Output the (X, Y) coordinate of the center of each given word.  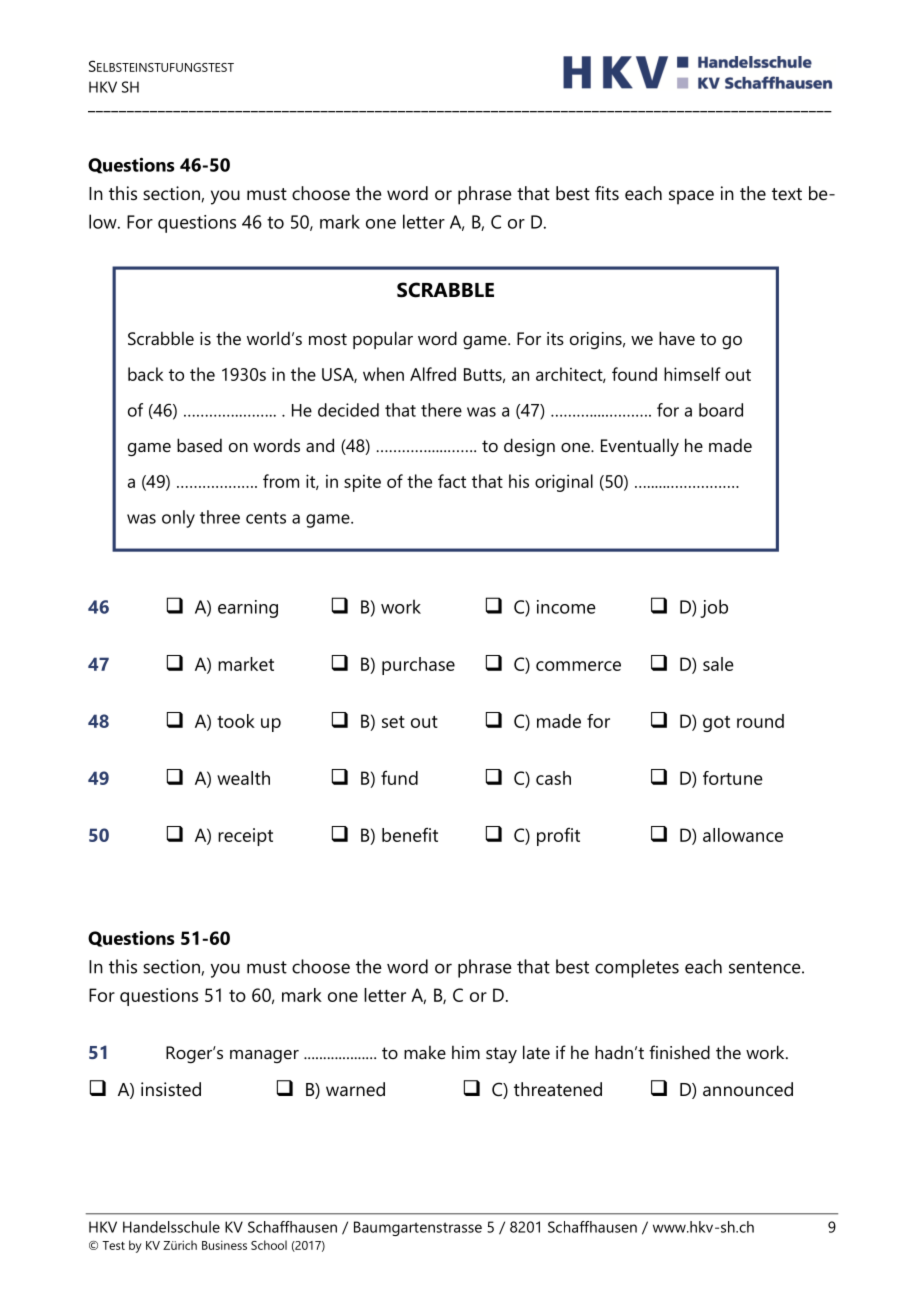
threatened (558, 1089)
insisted (171, 1089)
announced (748, 1089)
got (716, 724)
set (393, 722)
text (787, 194)
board (721, 410)
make (425, 1052)
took (236, 721)
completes (637, 968)
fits (607, 193)
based (199, 445)
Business (224, 1245)
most (328, 339)
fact (452, 481)
